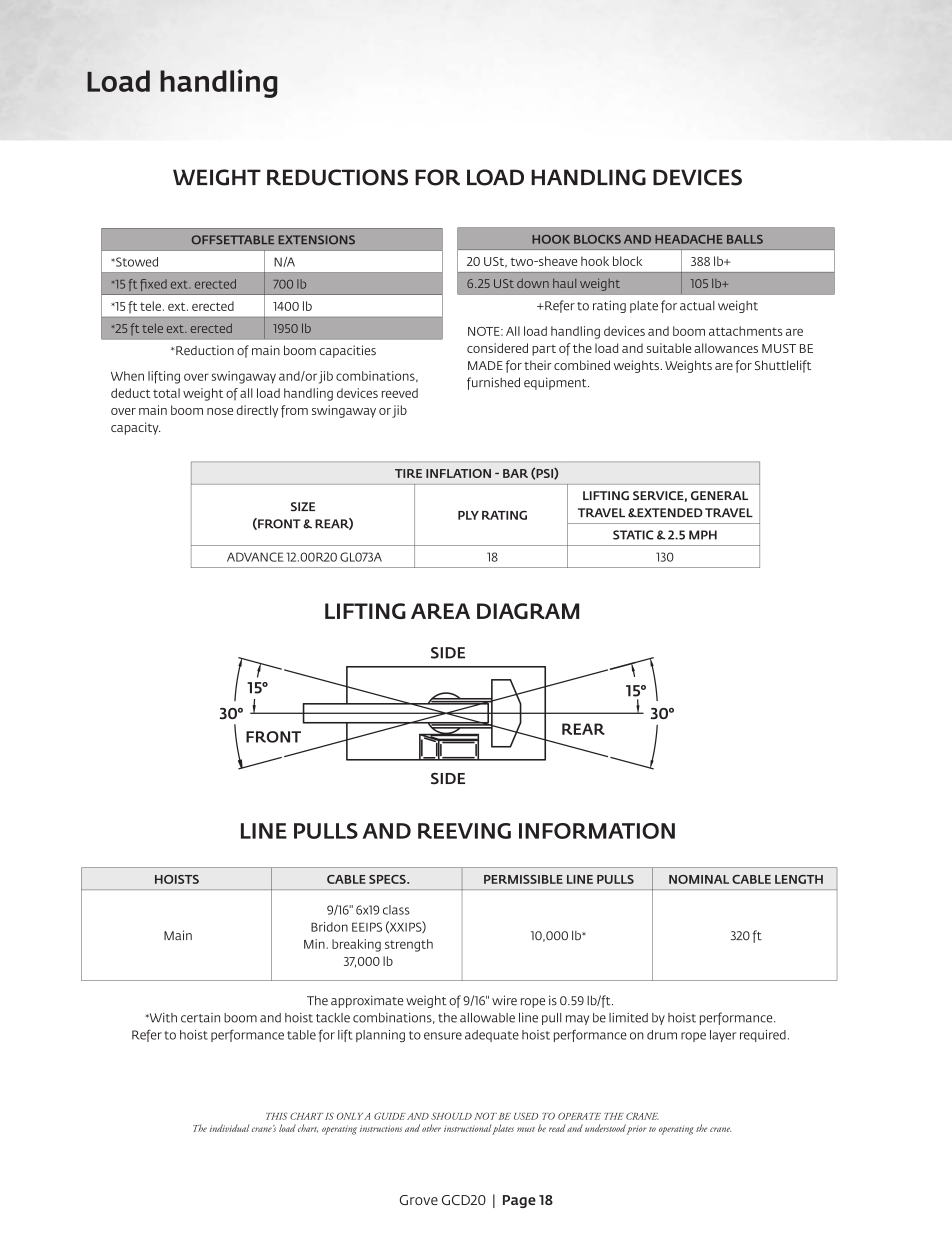  I want to click on INFORMATION, so click(597, 831).
